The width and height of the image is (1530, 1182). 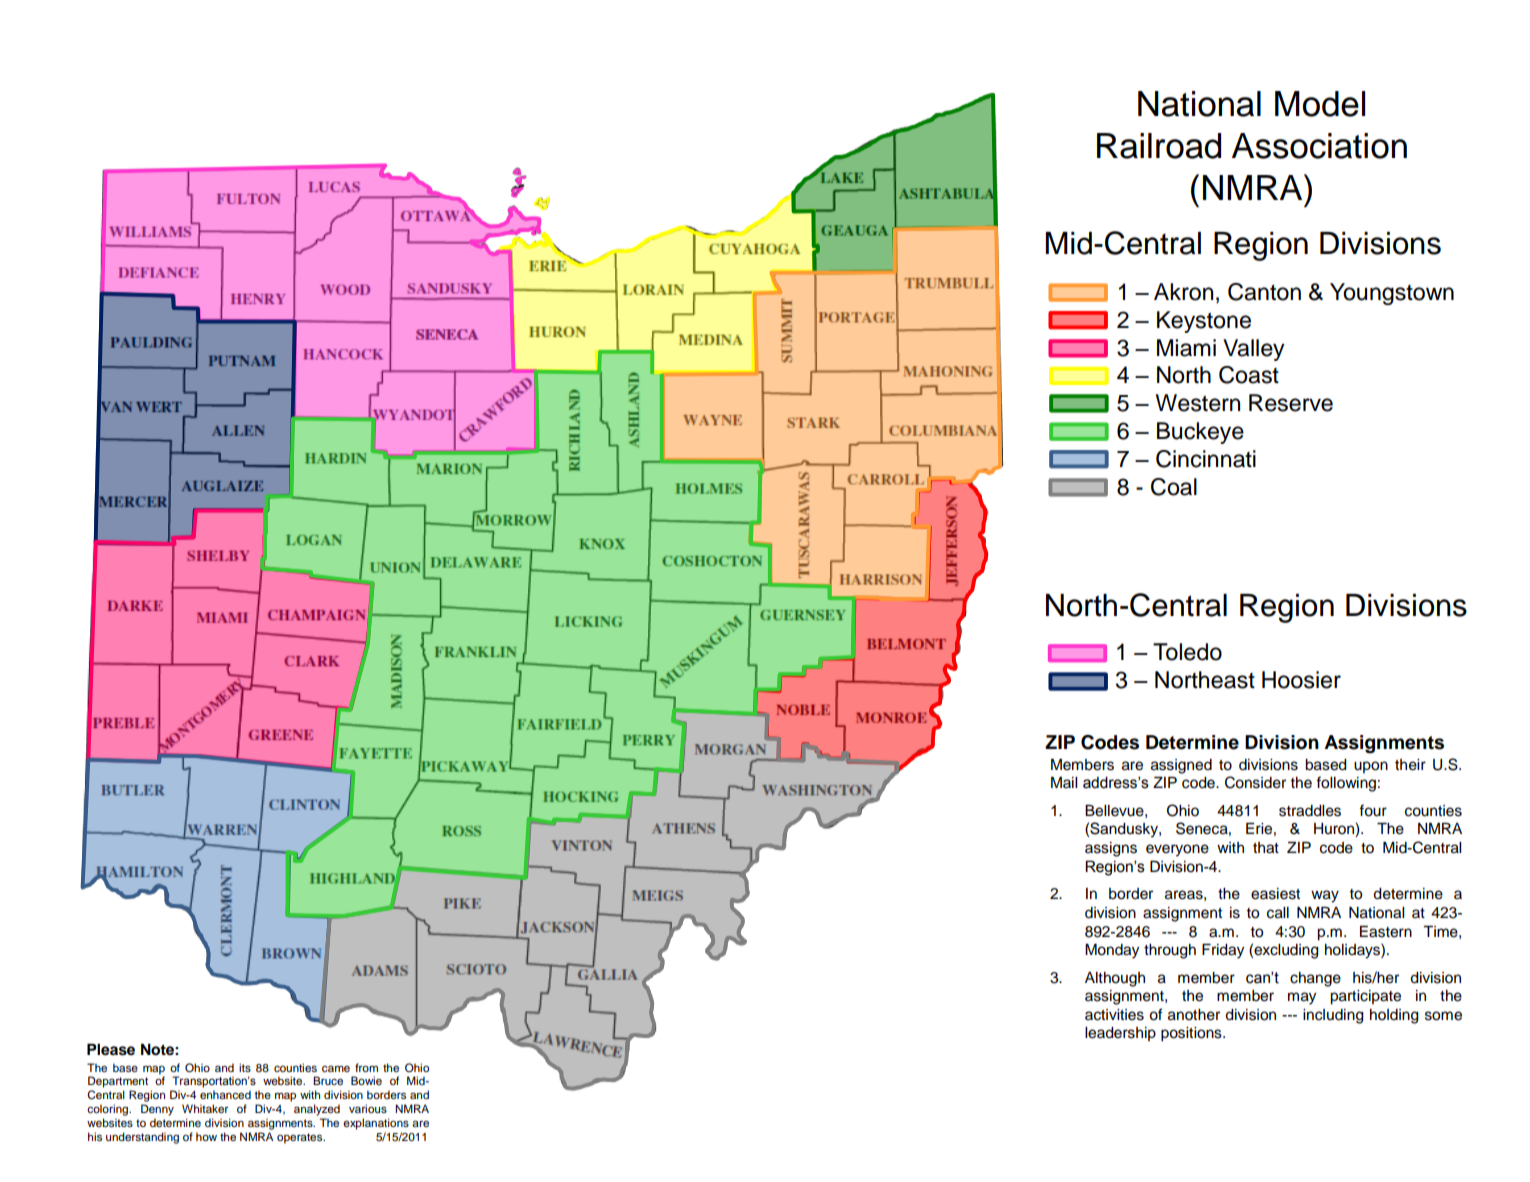 What do you see at coordinates (111, 1049) in the image?
I see `Please` at bounding box center [111, 1049].
